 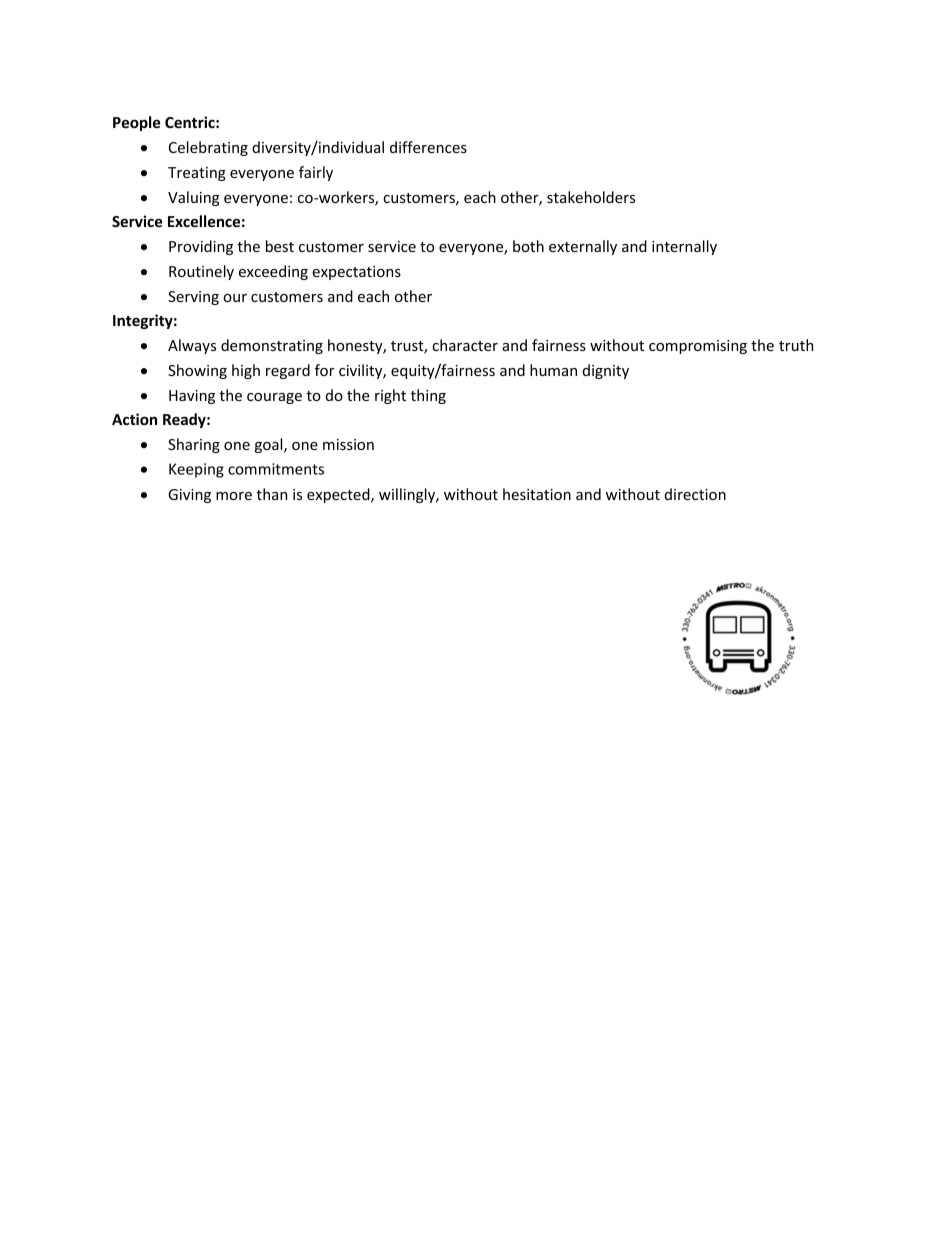 I want to click on stakeholders, so click(x=591, y=197).
